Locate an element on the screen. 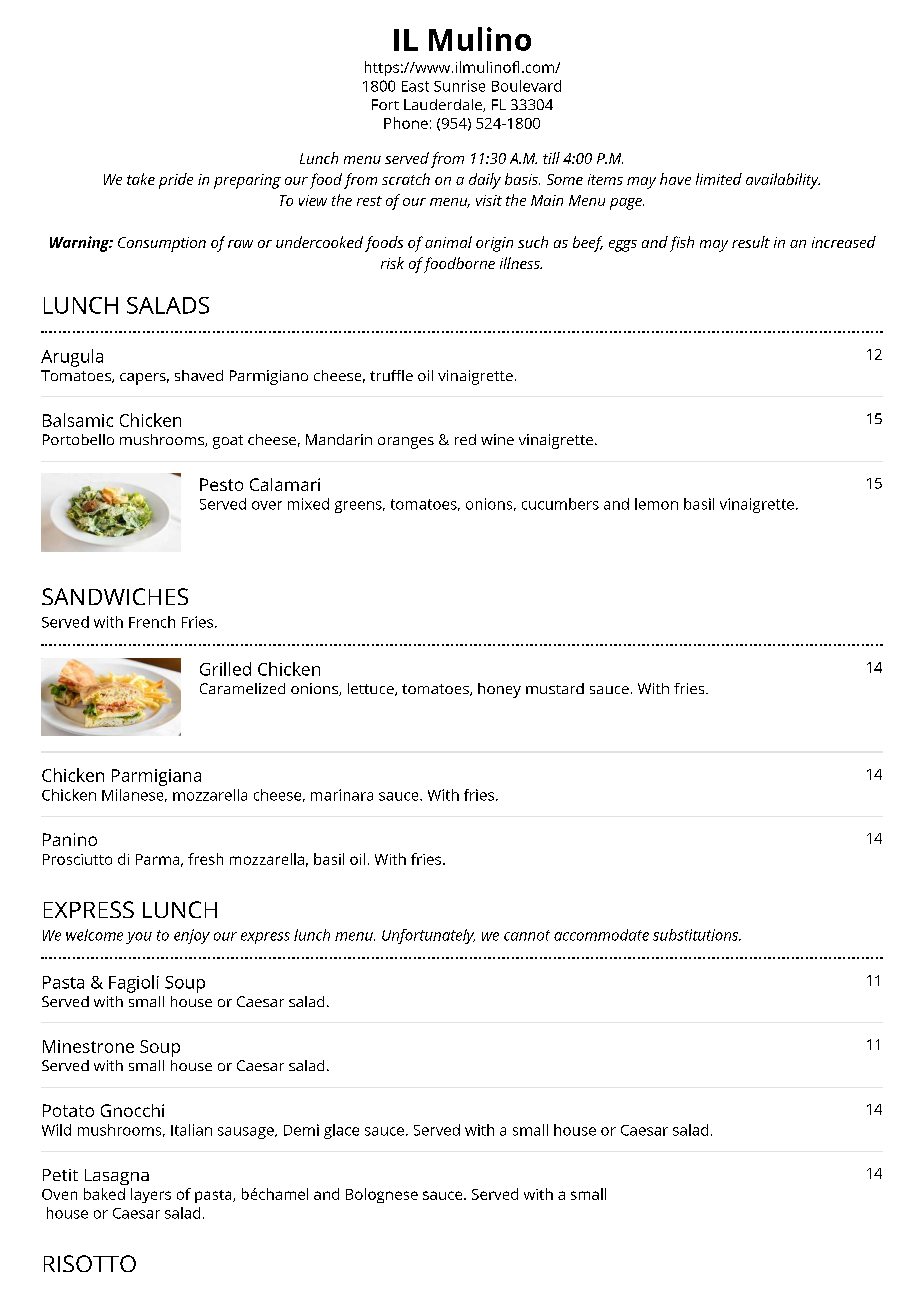 The width and height of the screenshot is (924, 1309). limited is located at coordinates (719, 179).
